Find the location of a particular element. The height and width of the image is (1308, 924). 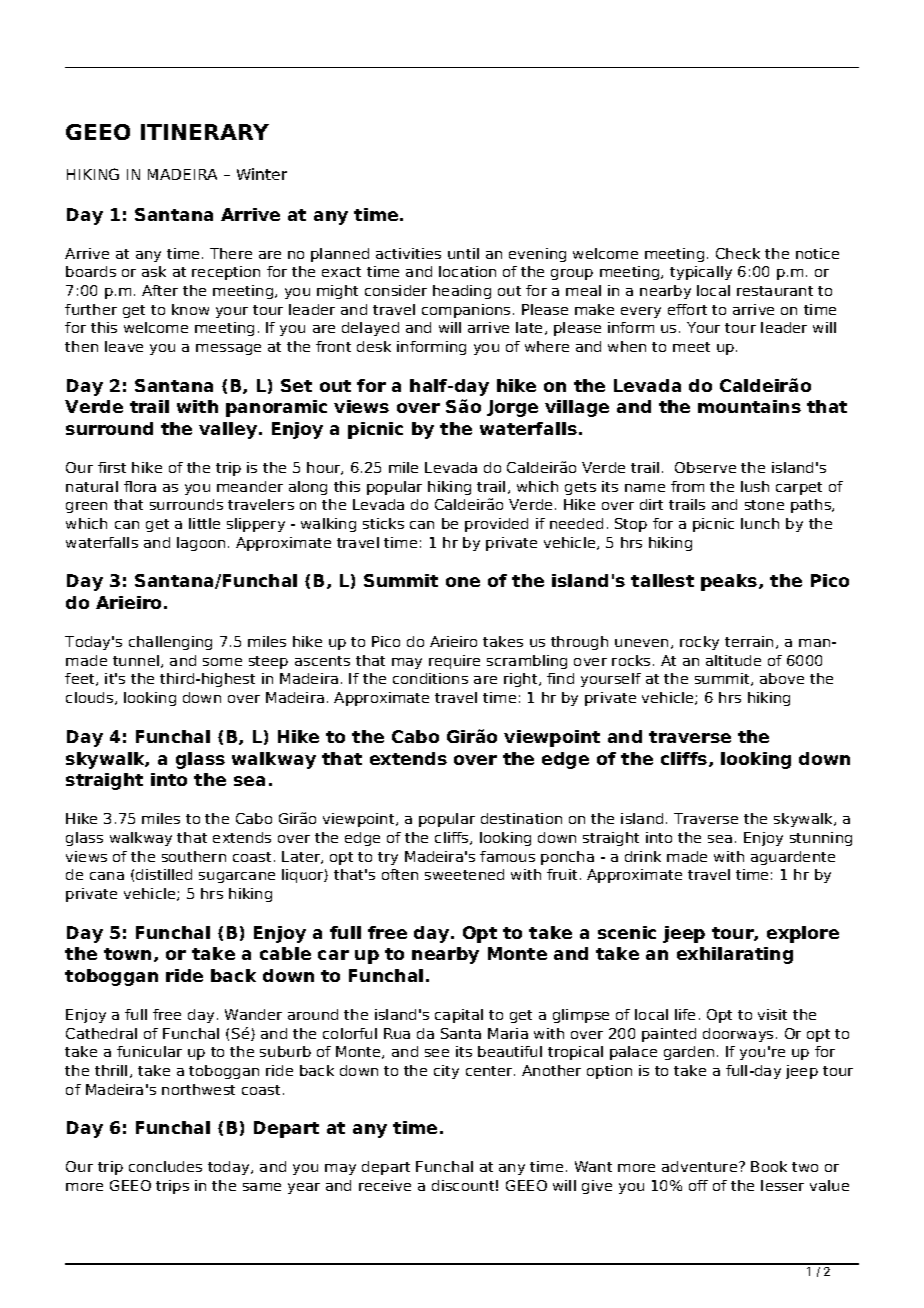

receive is located at coordinates (385, 1185).
